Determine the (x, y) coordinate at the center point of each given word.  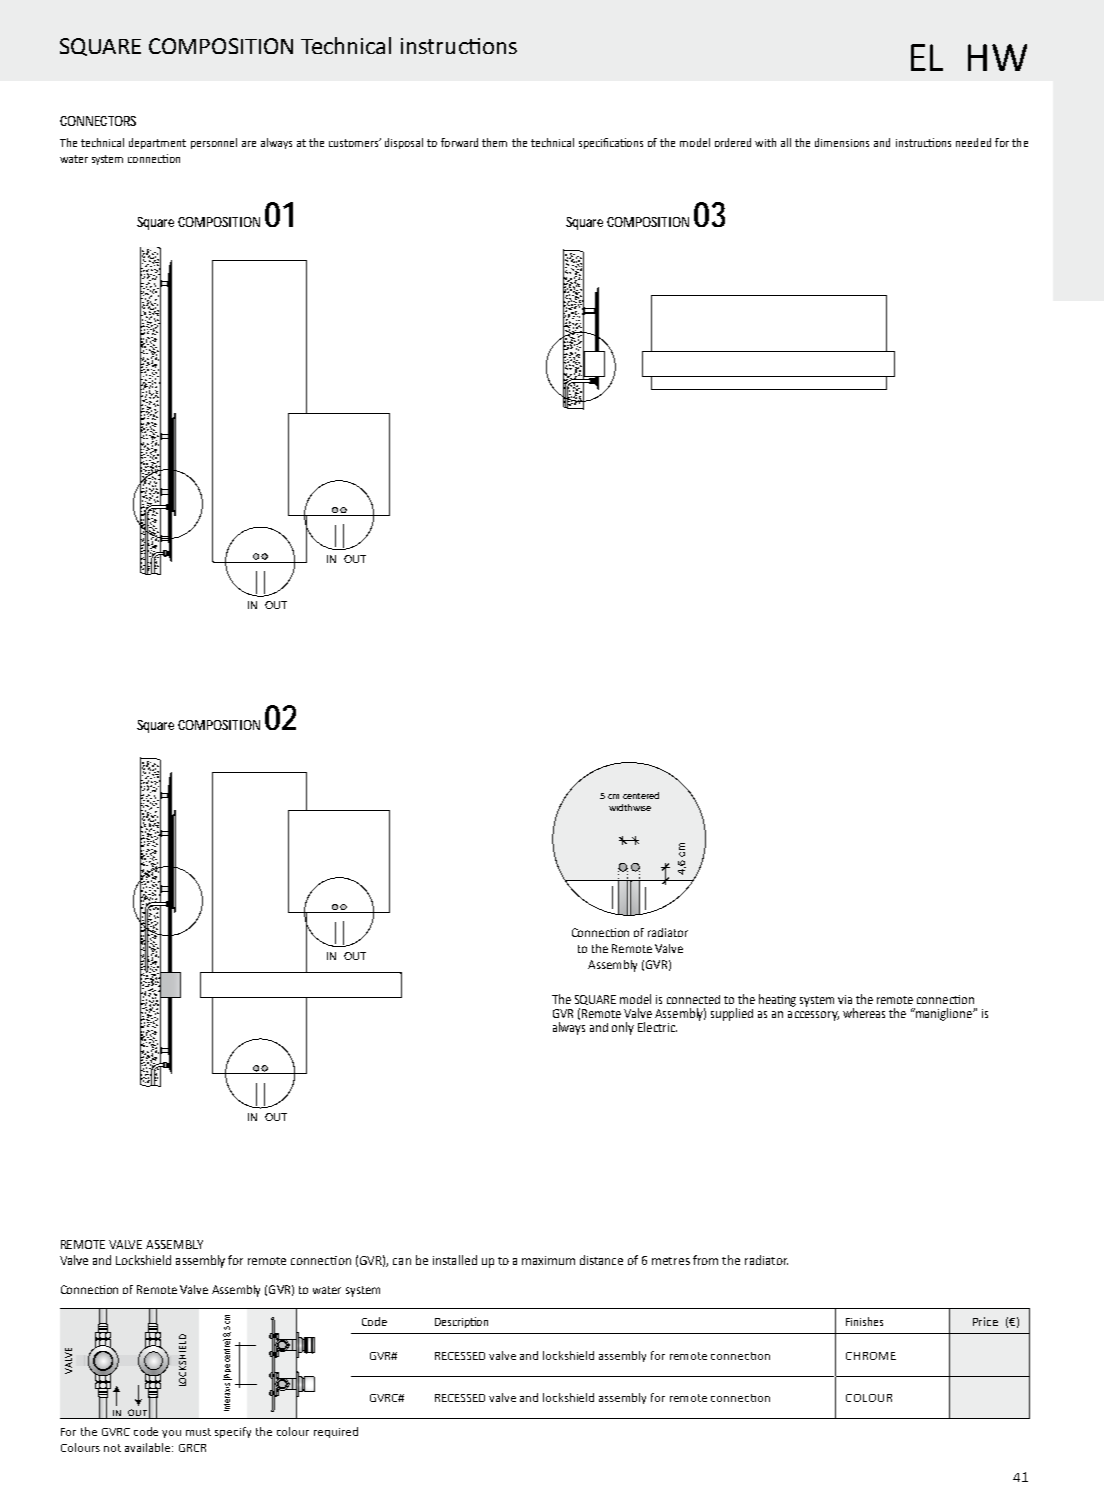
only (623, 1028)
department (157, 143)
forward (459, 142)
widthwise (630, 807)
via (845, 999)
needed (973, 142)
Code (374, 1321)
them (494, 142)
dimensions (842, 142)
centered (641, 795)
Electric (657, 1027)
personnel (214, 143)
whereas (864, 1013)
